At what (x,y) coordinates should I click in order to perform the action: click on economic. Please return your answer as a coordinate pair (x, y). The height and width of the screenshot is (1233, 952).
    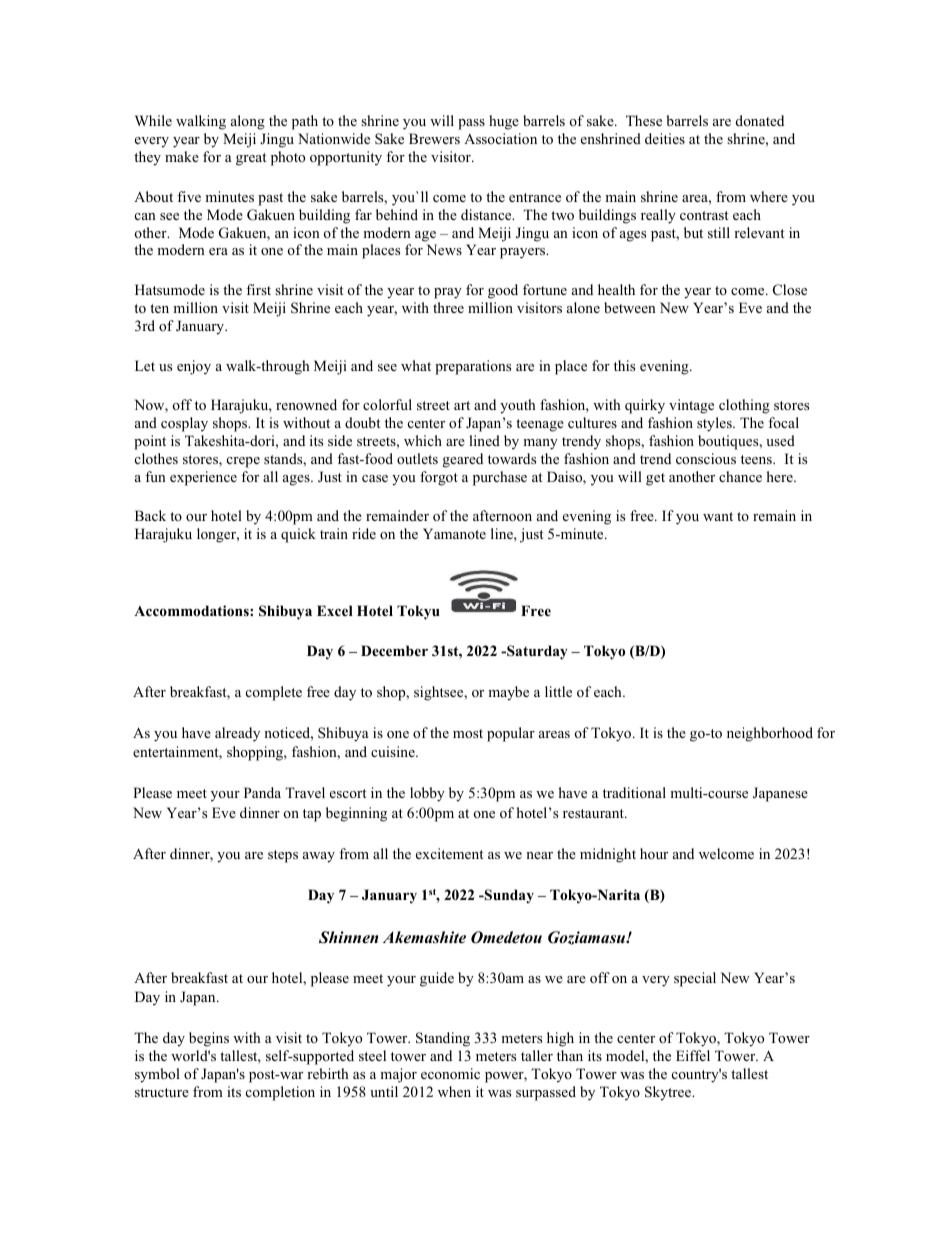
    Looking at the image, I should click on (450, 1073).
